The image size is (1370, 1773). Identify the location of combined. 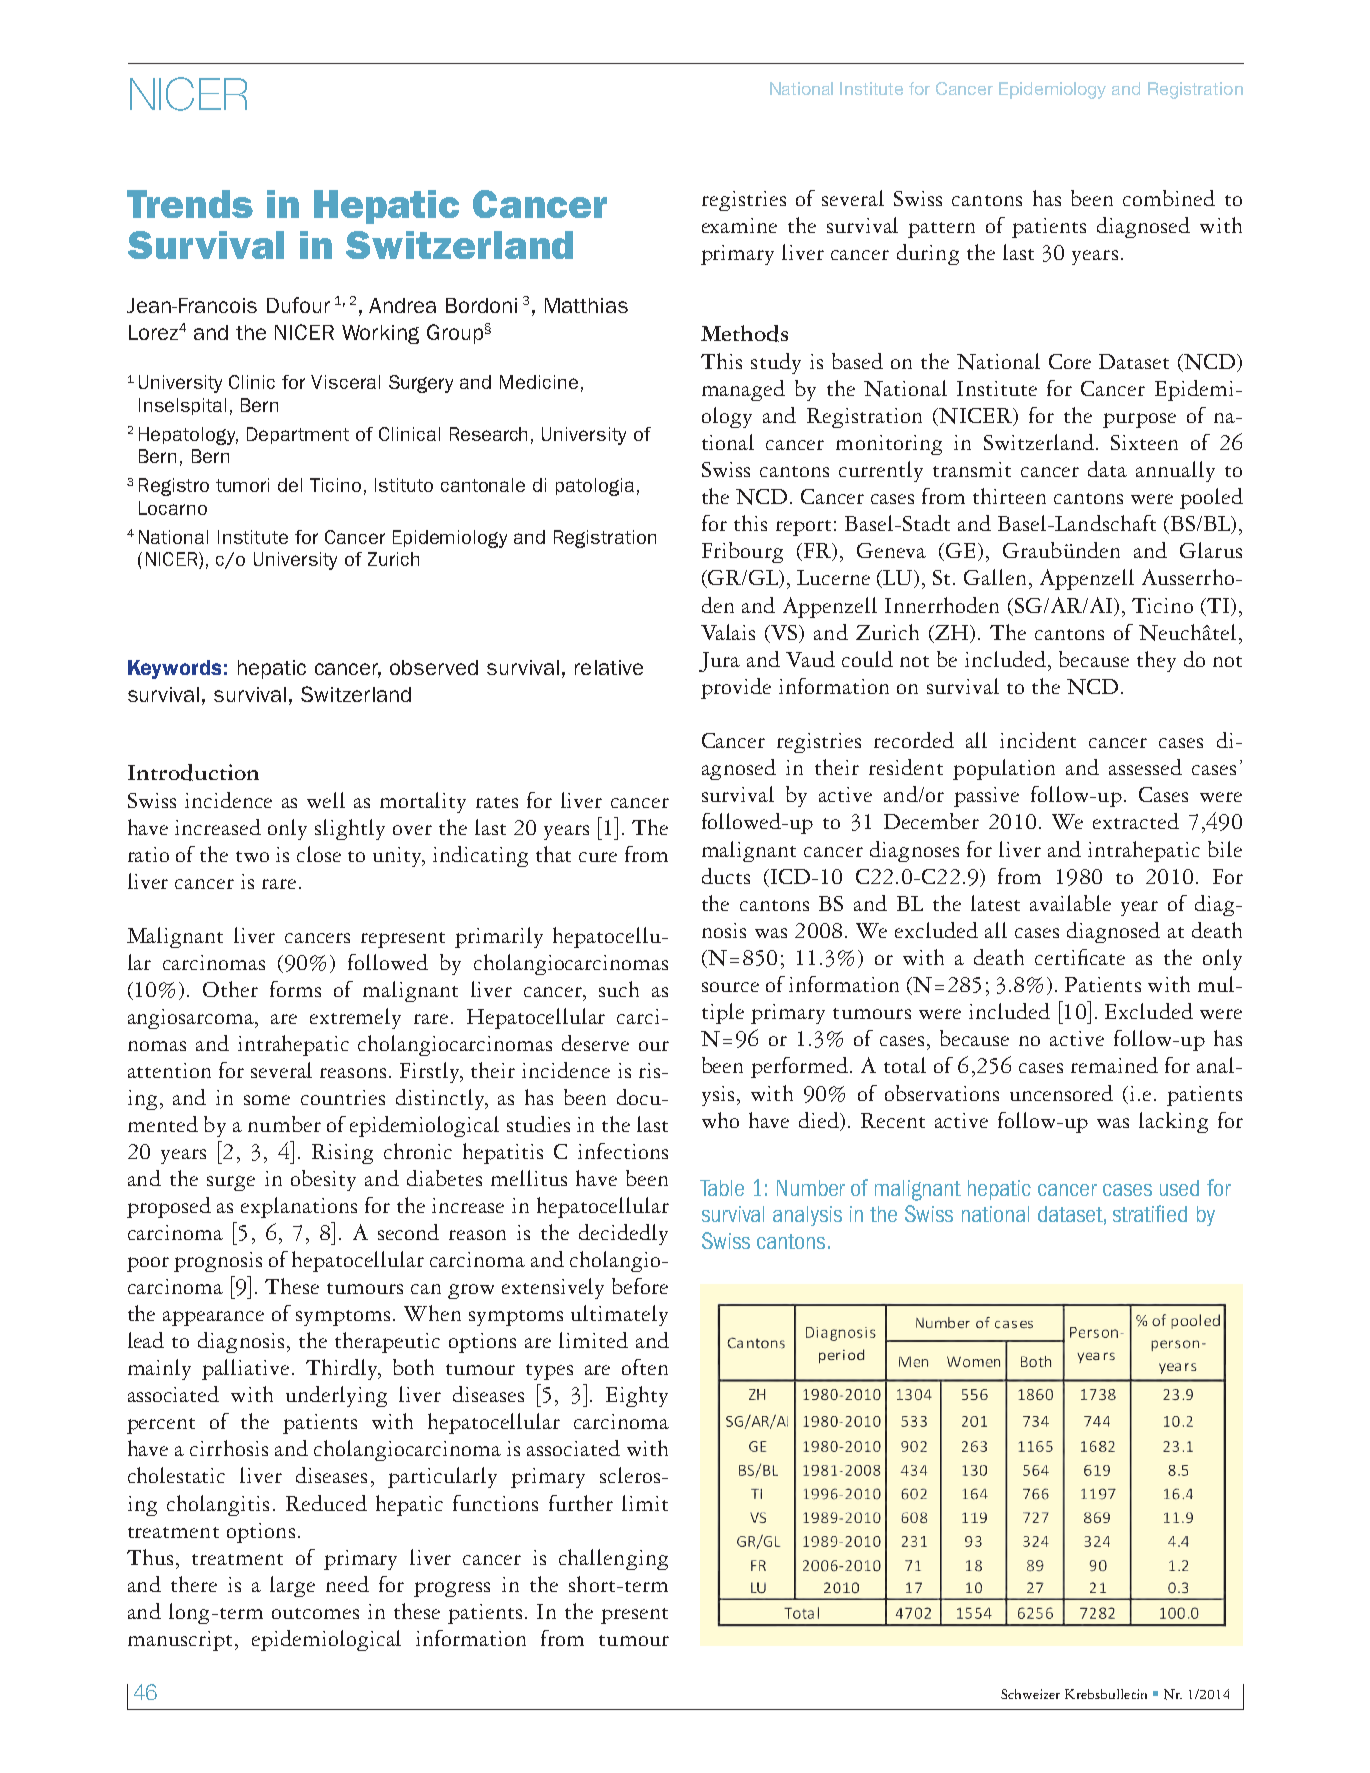
(1169, 198).
